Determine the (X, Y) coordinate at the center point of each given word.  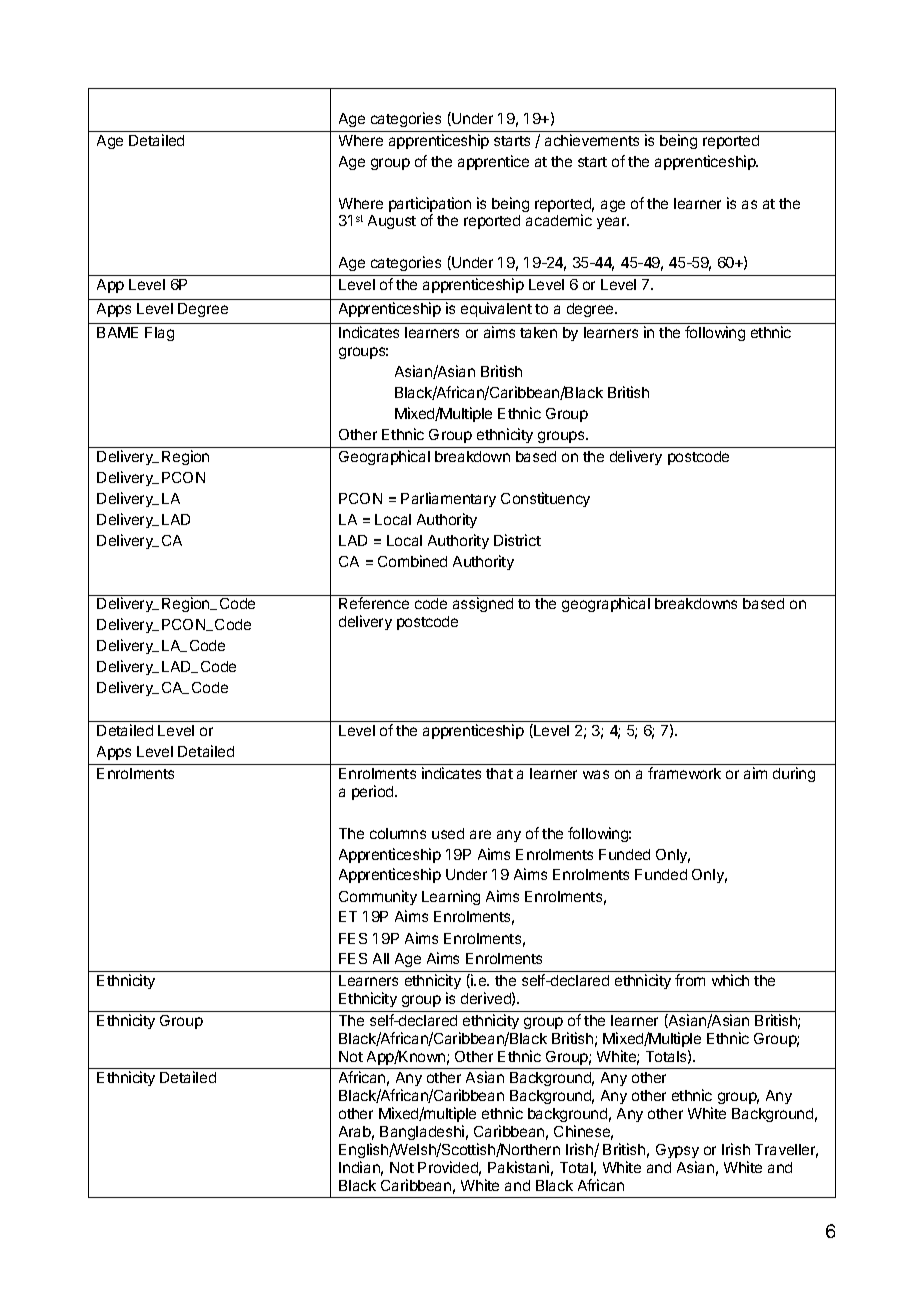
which (730, 980)
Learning (451, 897)
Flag (159, 334)
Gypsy (677, 1151)
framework (684, 773)
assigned (483, 604)
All (381, 958)
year (613, 223)
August (392, 222)
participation (430, 206)
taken (538, 332)
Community (378, 897)
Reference (374, 603)
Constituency (545, 499)
